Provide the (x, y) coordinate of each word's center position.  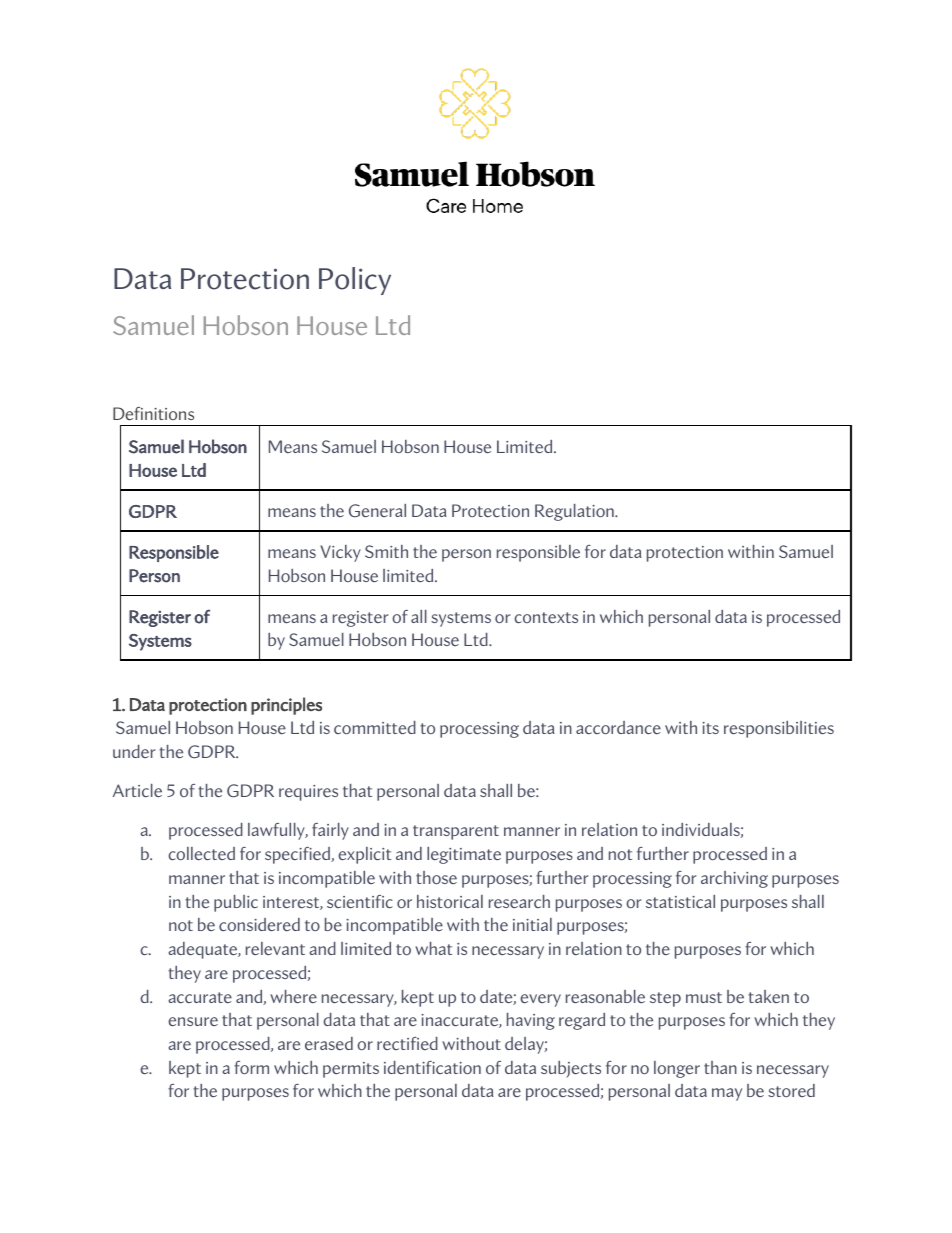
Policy (355, 281)
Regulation (575, 512)
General (377, 510)
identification (432, 1067)
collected (201, 853)
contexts (546, 617)
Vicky (340, 553)
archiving (734, 879)
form (251, 1067)
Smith (386, 551)
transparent (456, 832)
